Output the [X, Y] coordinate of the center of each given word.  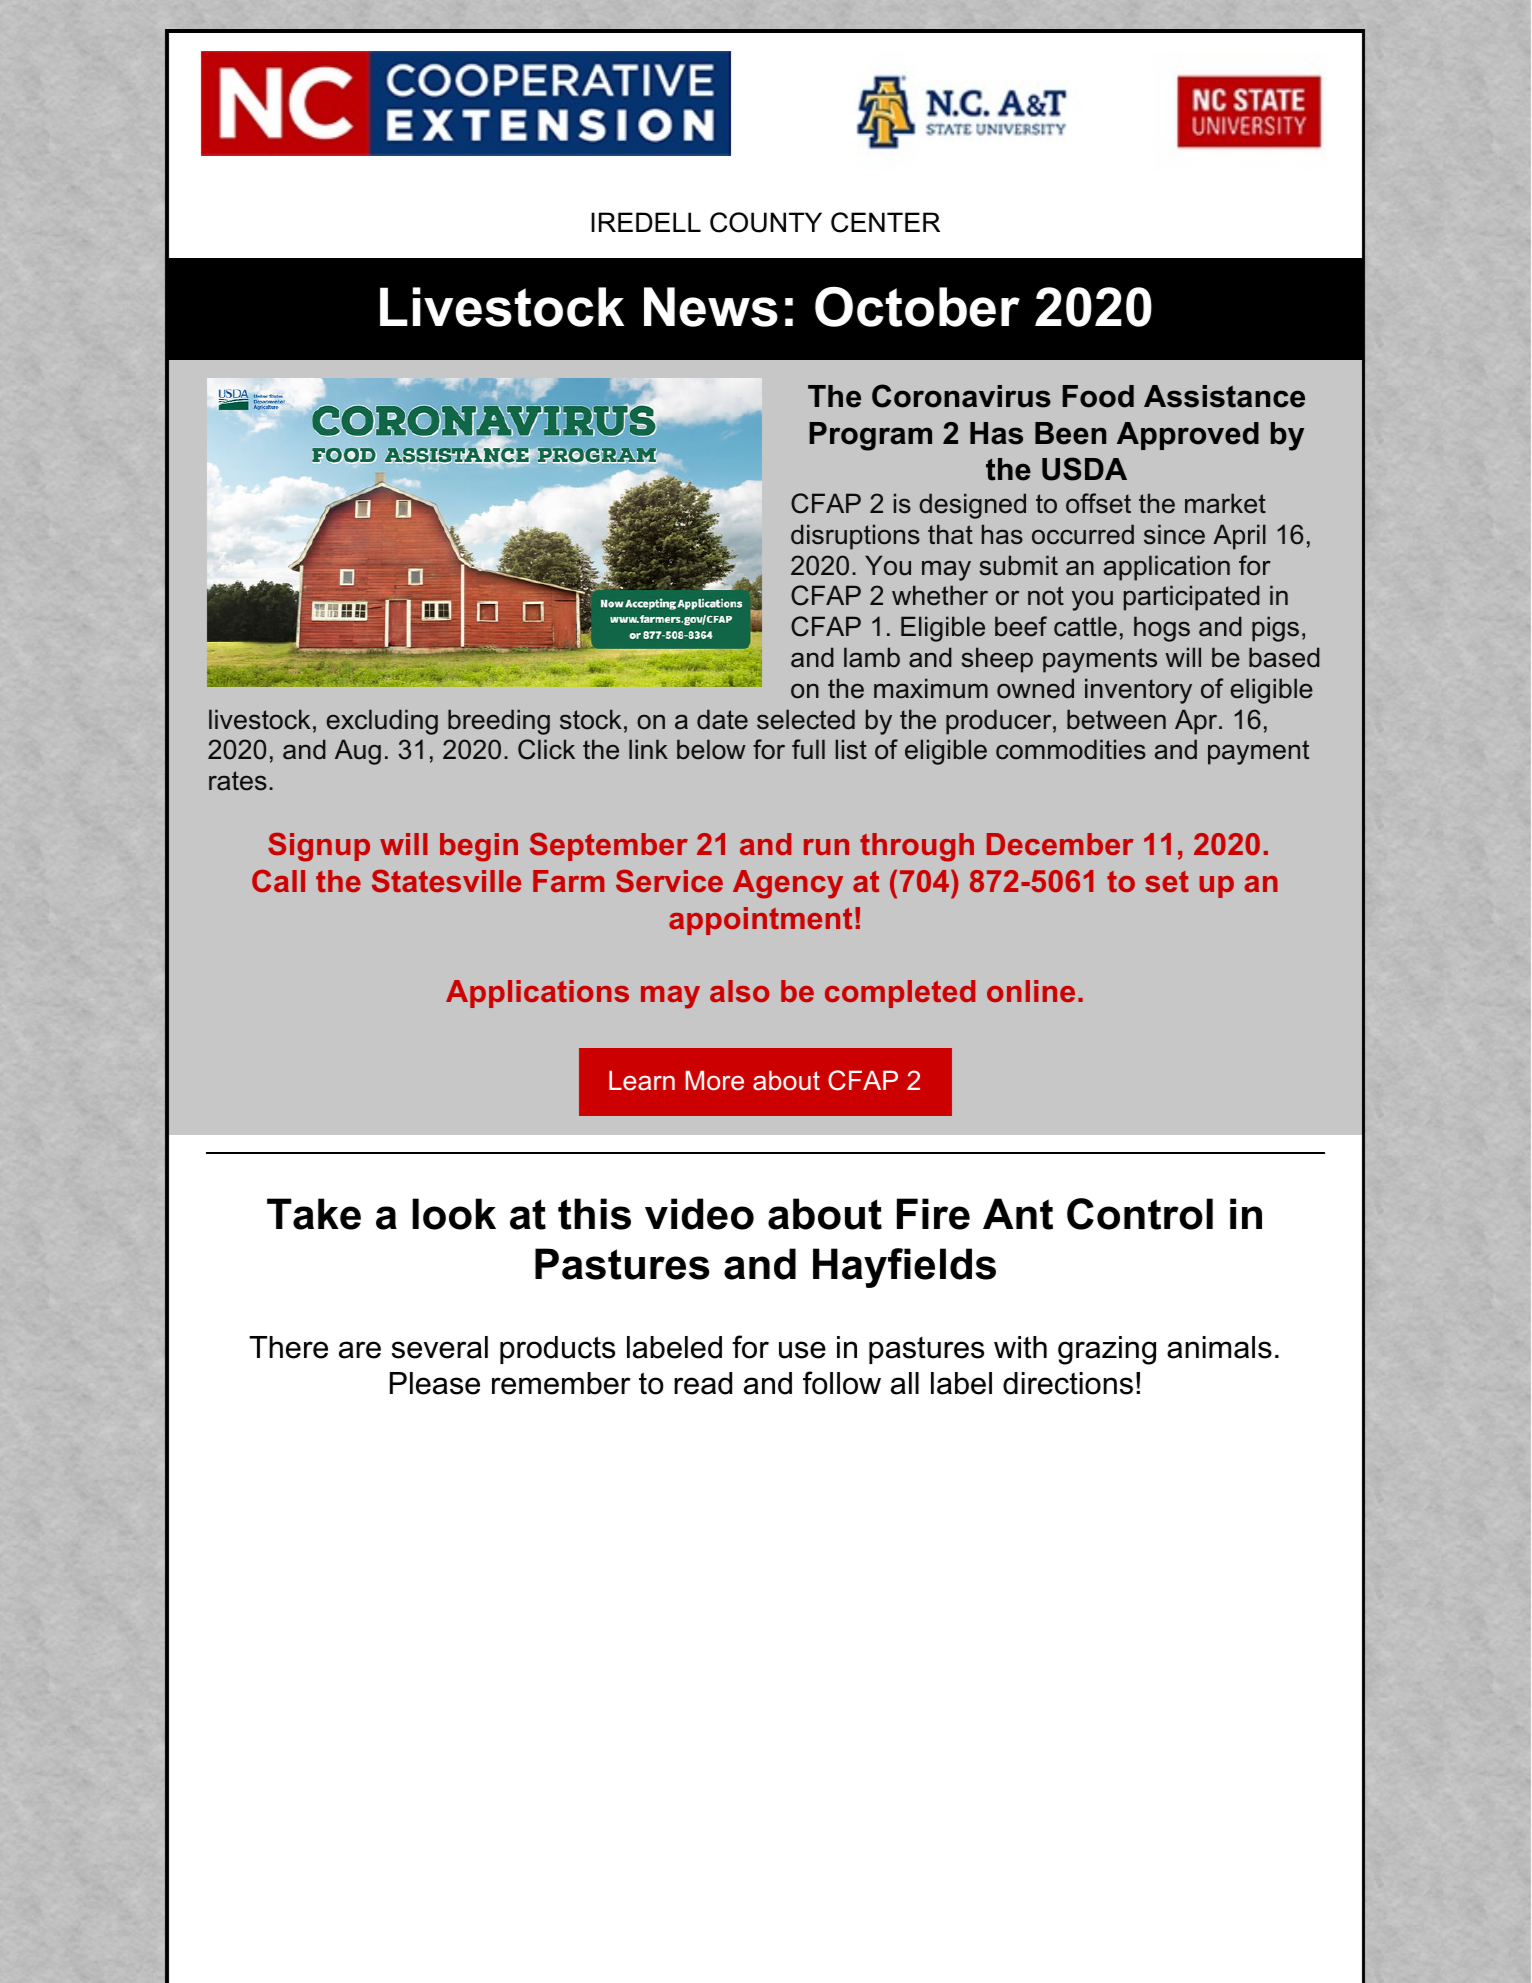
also [740, 991]
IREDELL [646, 222]
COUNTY [766, 222]
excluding [382, 722]
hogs [1162, 629]
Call [278, 880]
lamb [872, 657]
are [360, 1350]
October [917, 307]
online [1031, 991]
